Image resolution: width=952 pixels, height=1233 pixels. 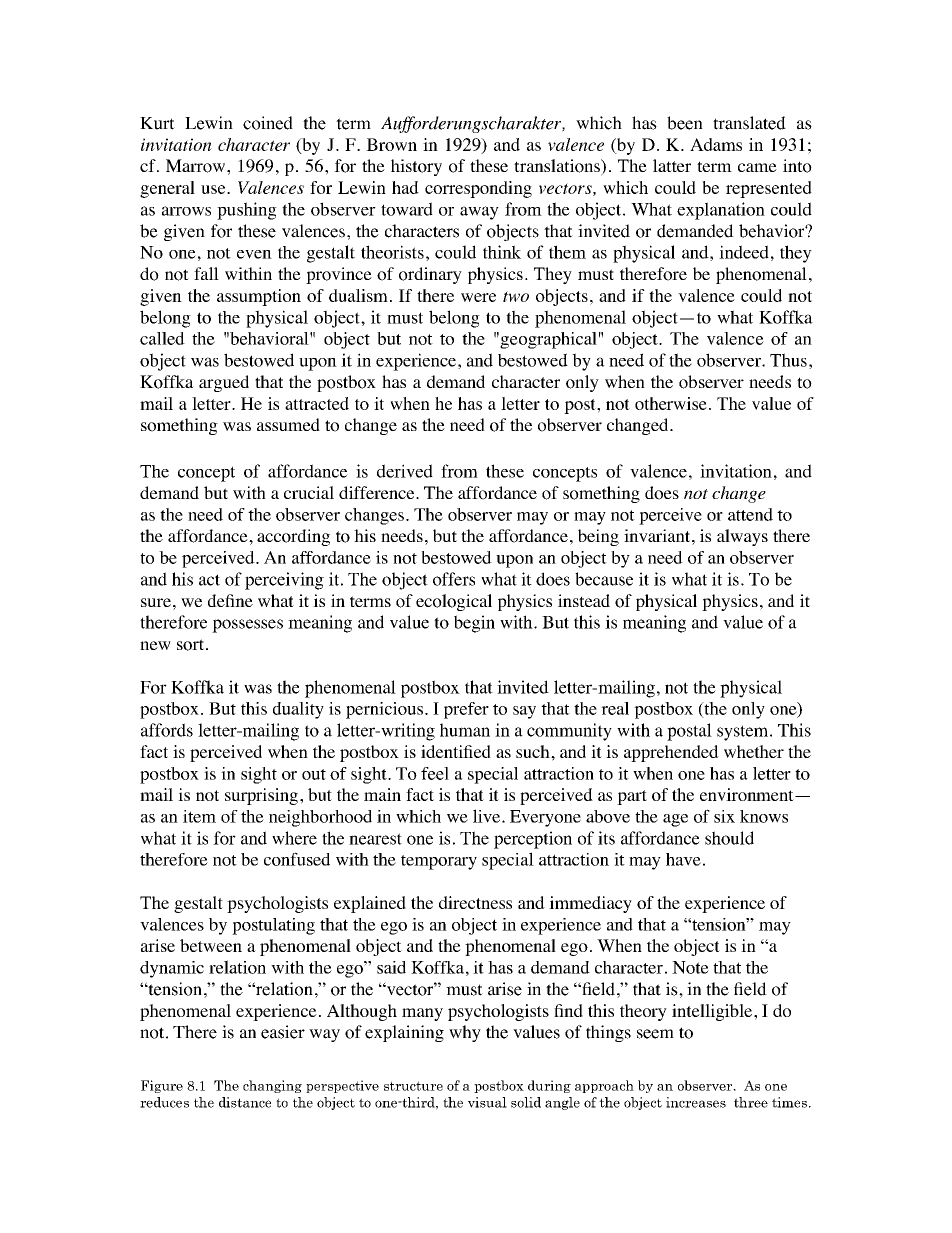 I want to click on define, so click(x=230, y=600).
